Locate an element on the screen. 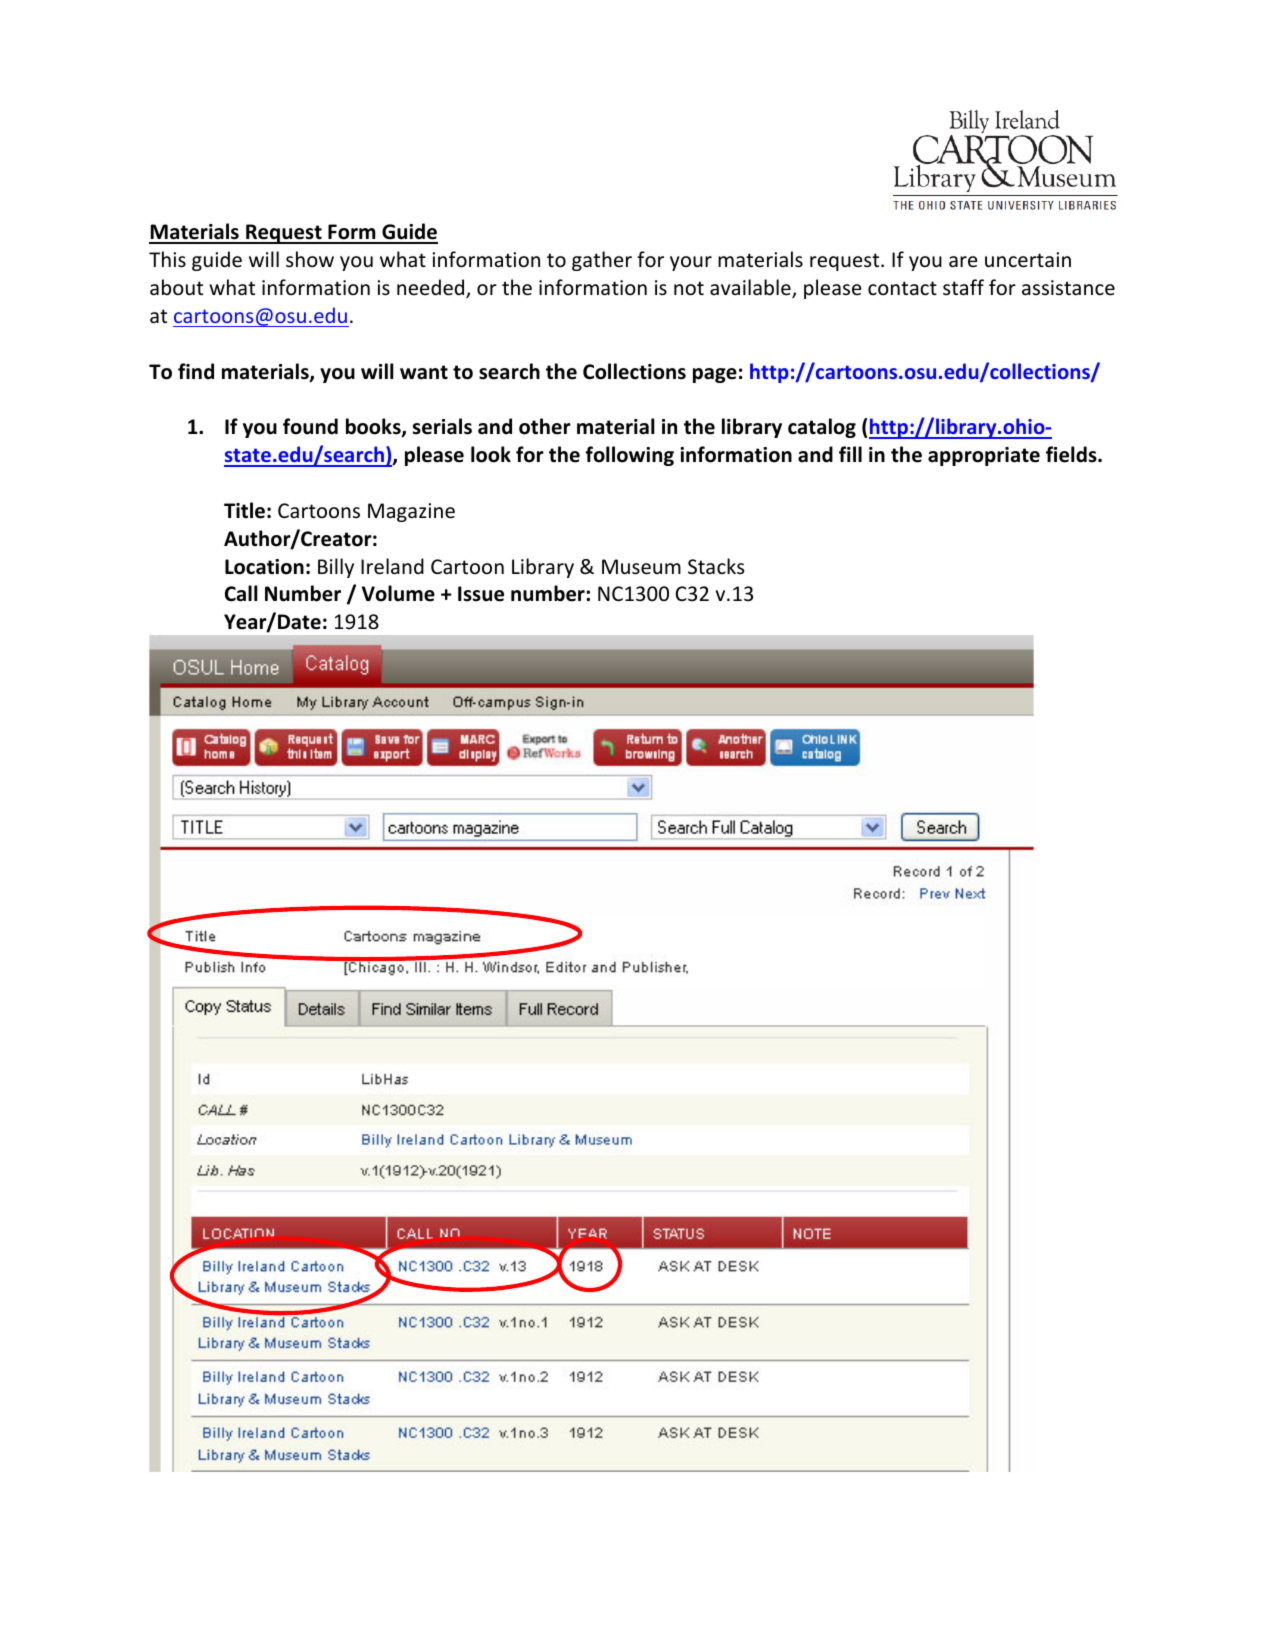 This screenshot has height=1643, width=1270. appropriate is located at coordinates (984, 456).
